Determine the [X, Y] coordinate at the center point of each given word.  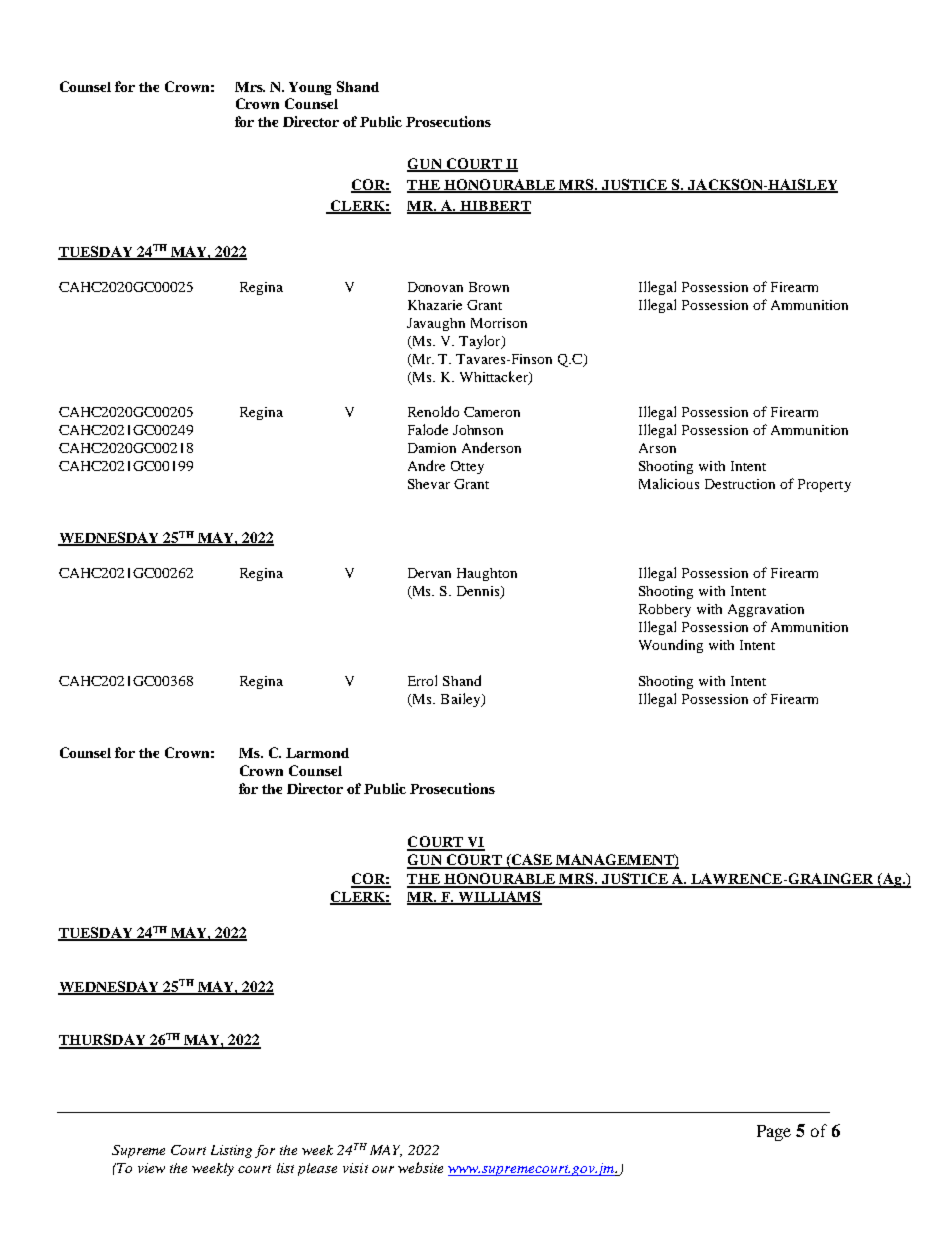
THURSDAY [103, 1041]
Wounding [671, 646]
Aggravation [766, 610]
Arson [657, 448]
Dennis [479, 592]
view [151, 1168]
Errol [422, 680]
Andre [426, 465]
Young [310, 88]
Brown [489, 287]
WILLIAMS [499, 898]
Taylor [481, 342]
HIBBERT [494, 207]
